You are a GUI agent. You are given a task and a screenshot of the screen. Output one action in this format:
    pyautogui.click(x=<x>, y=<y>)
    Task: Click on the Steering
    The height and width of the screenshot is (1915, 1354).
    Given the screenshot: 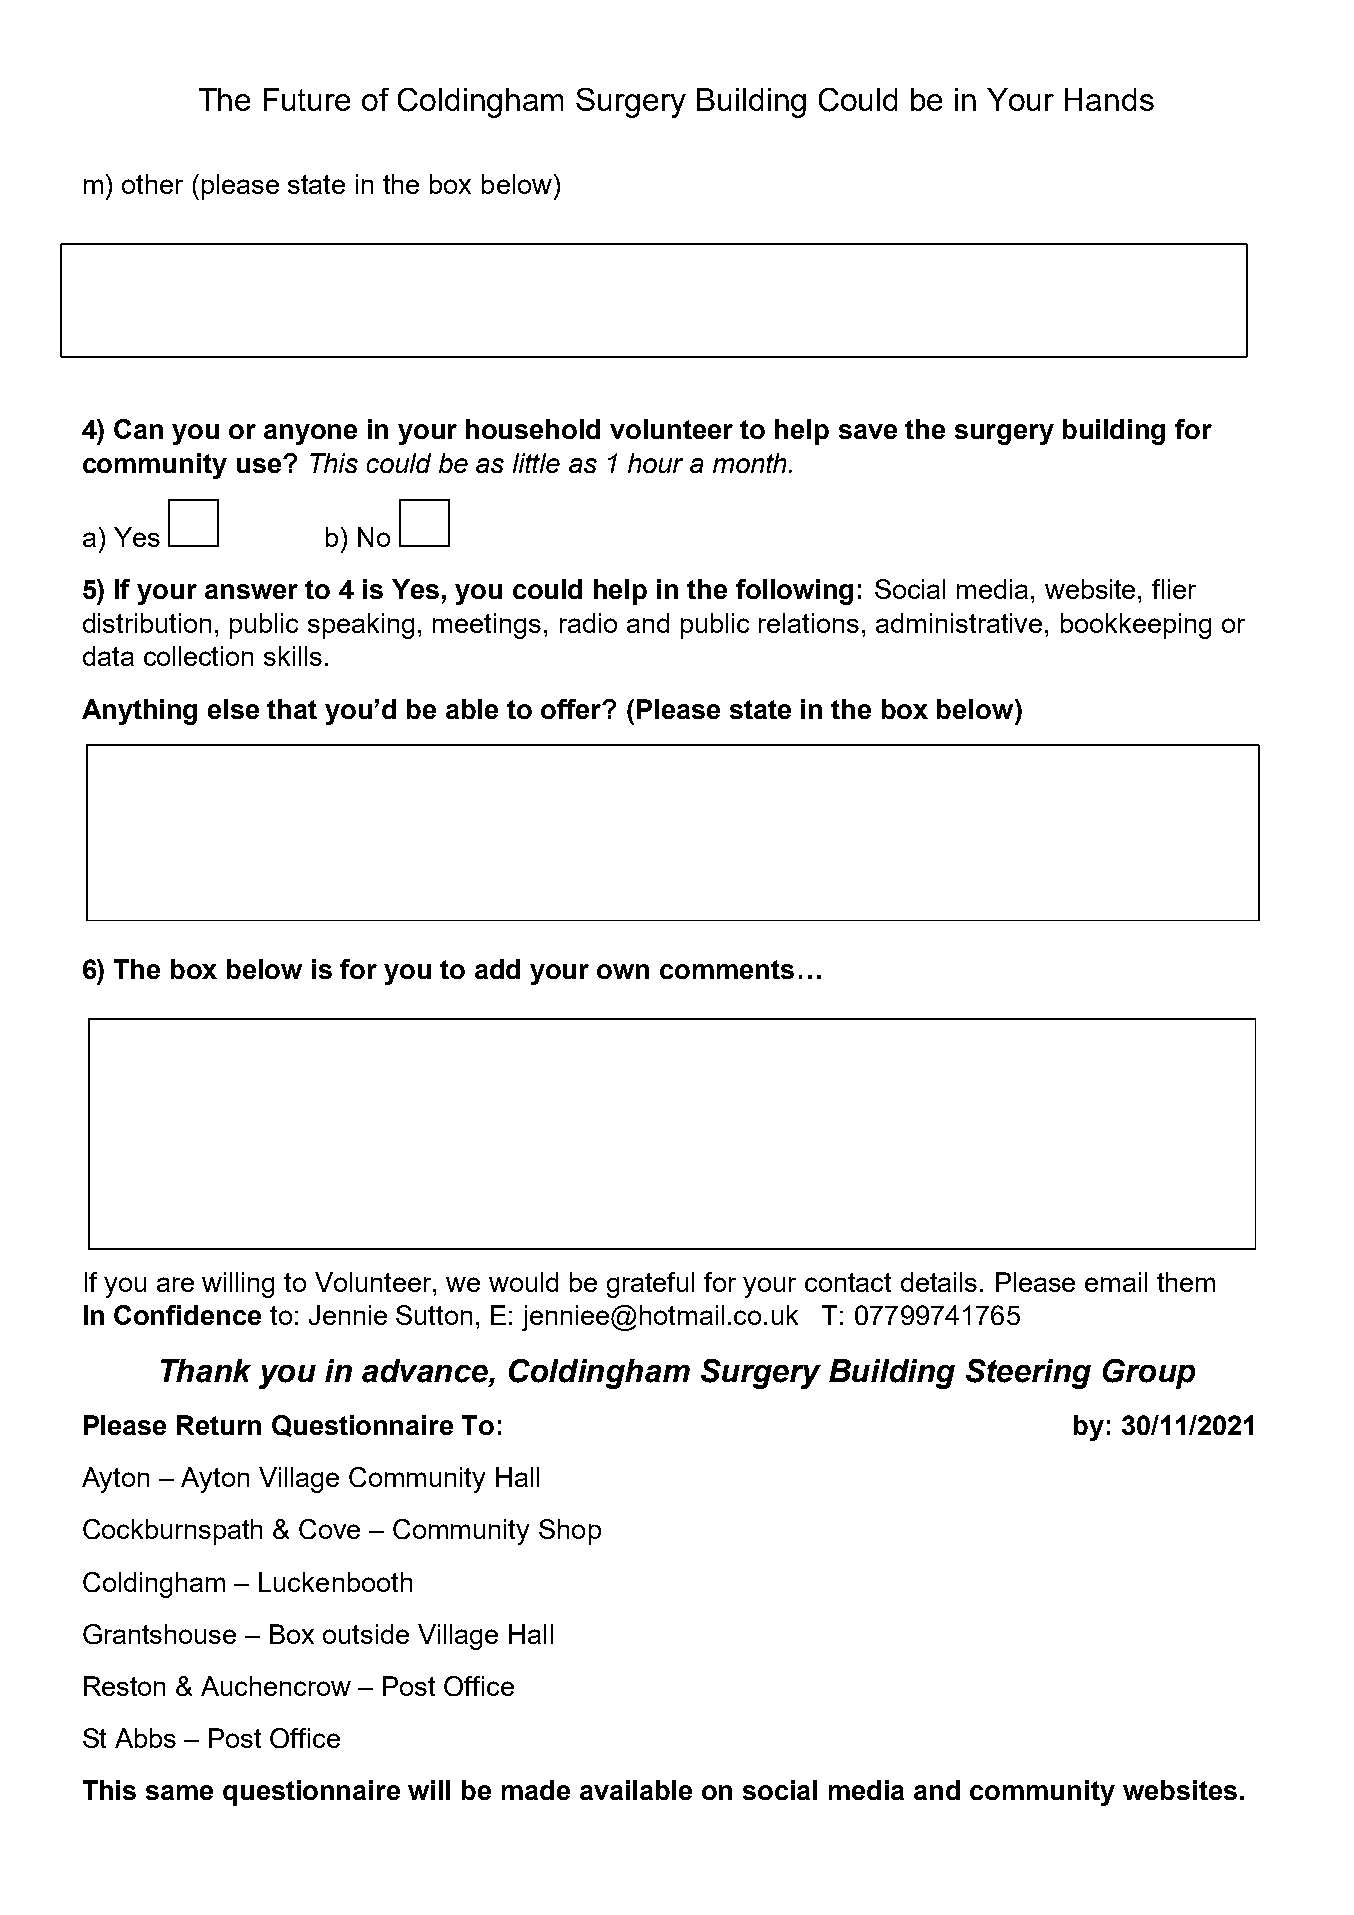 What is the action you would take?
    pyautogui.click(x=1028, y=1374)
